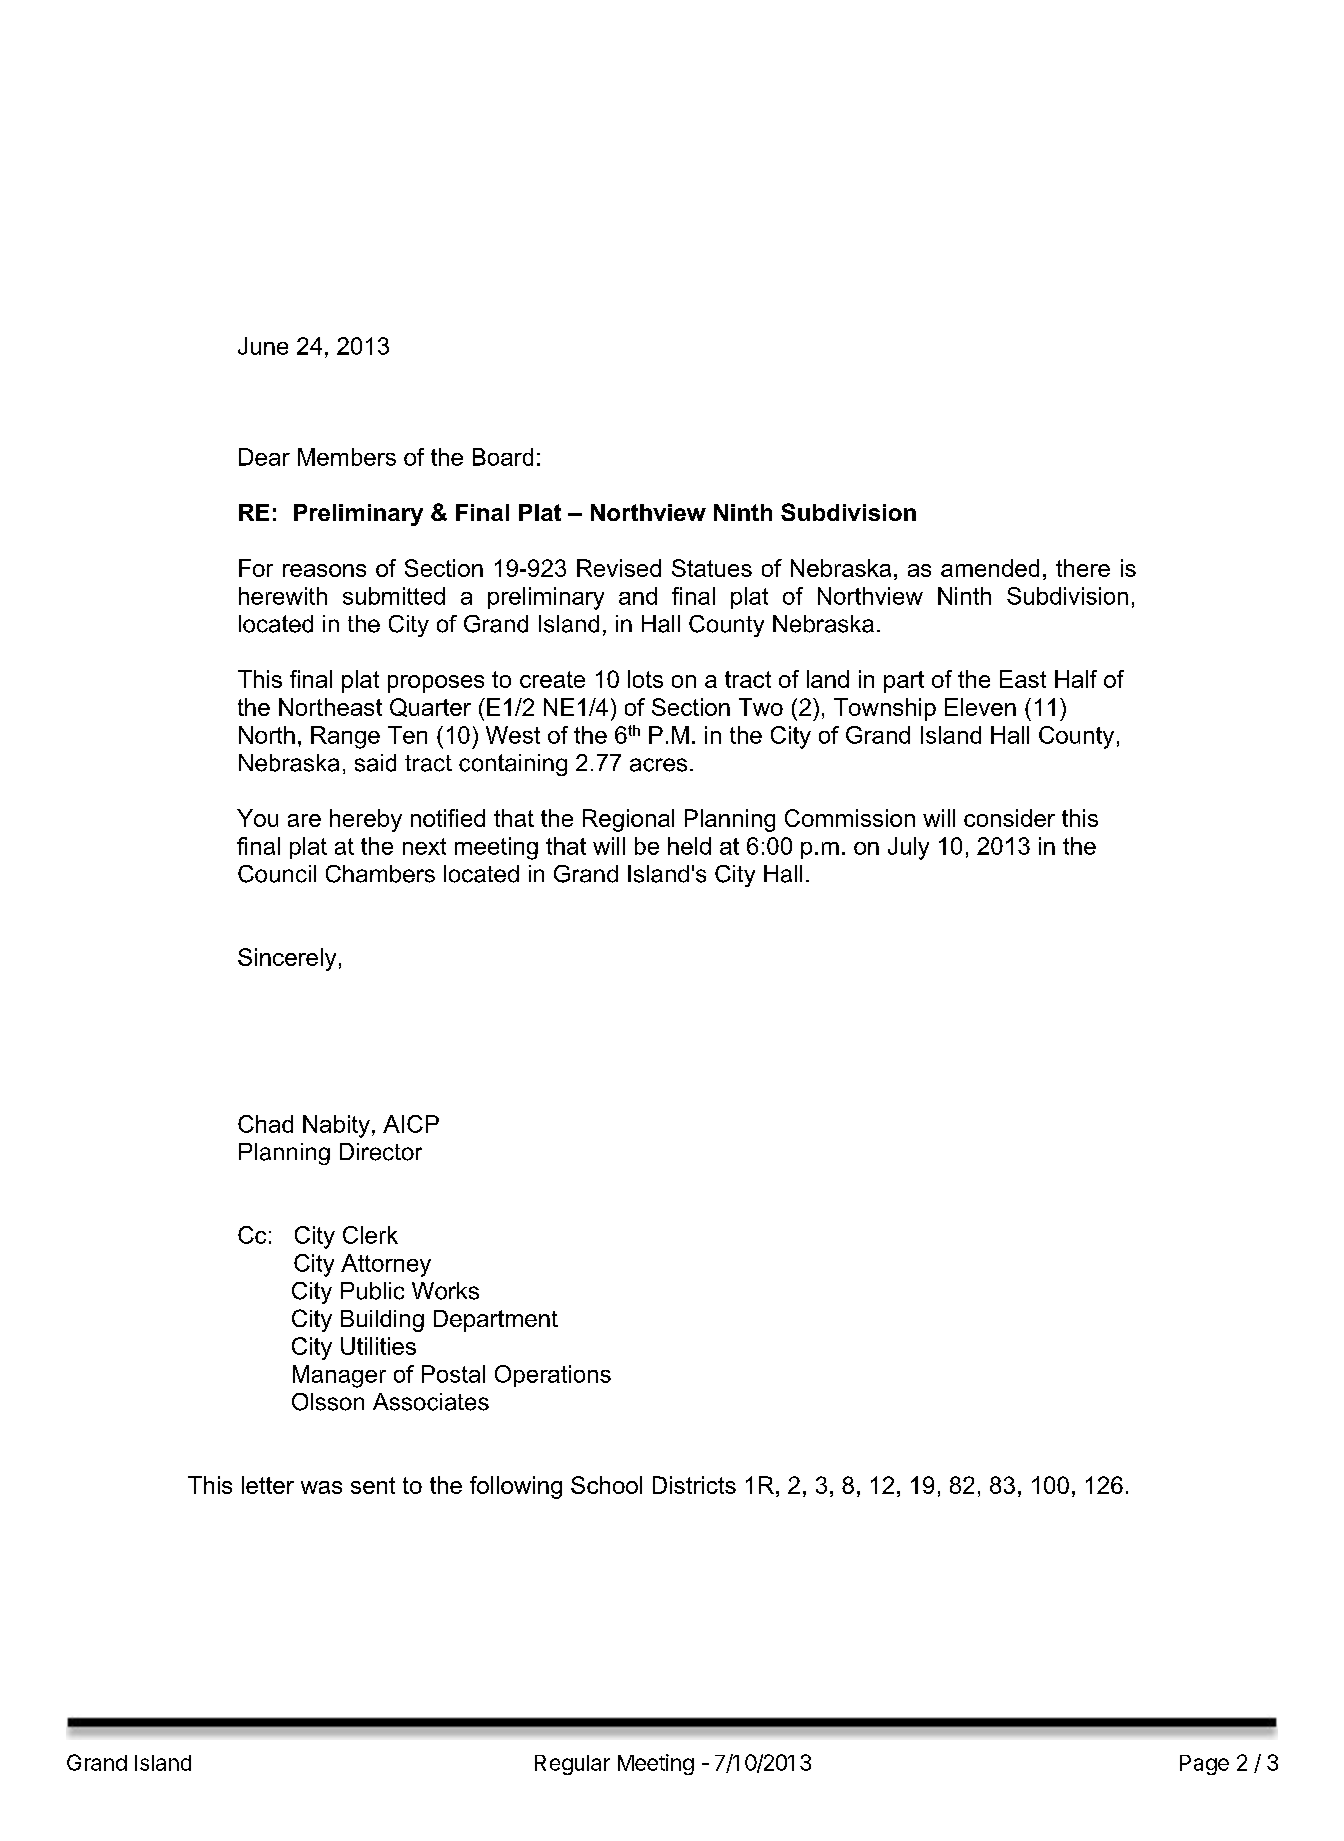 The width and height of the document is (1344, 1841). Describe the element at coordinates (516, 1487) in the document. I see `following` at that location.
